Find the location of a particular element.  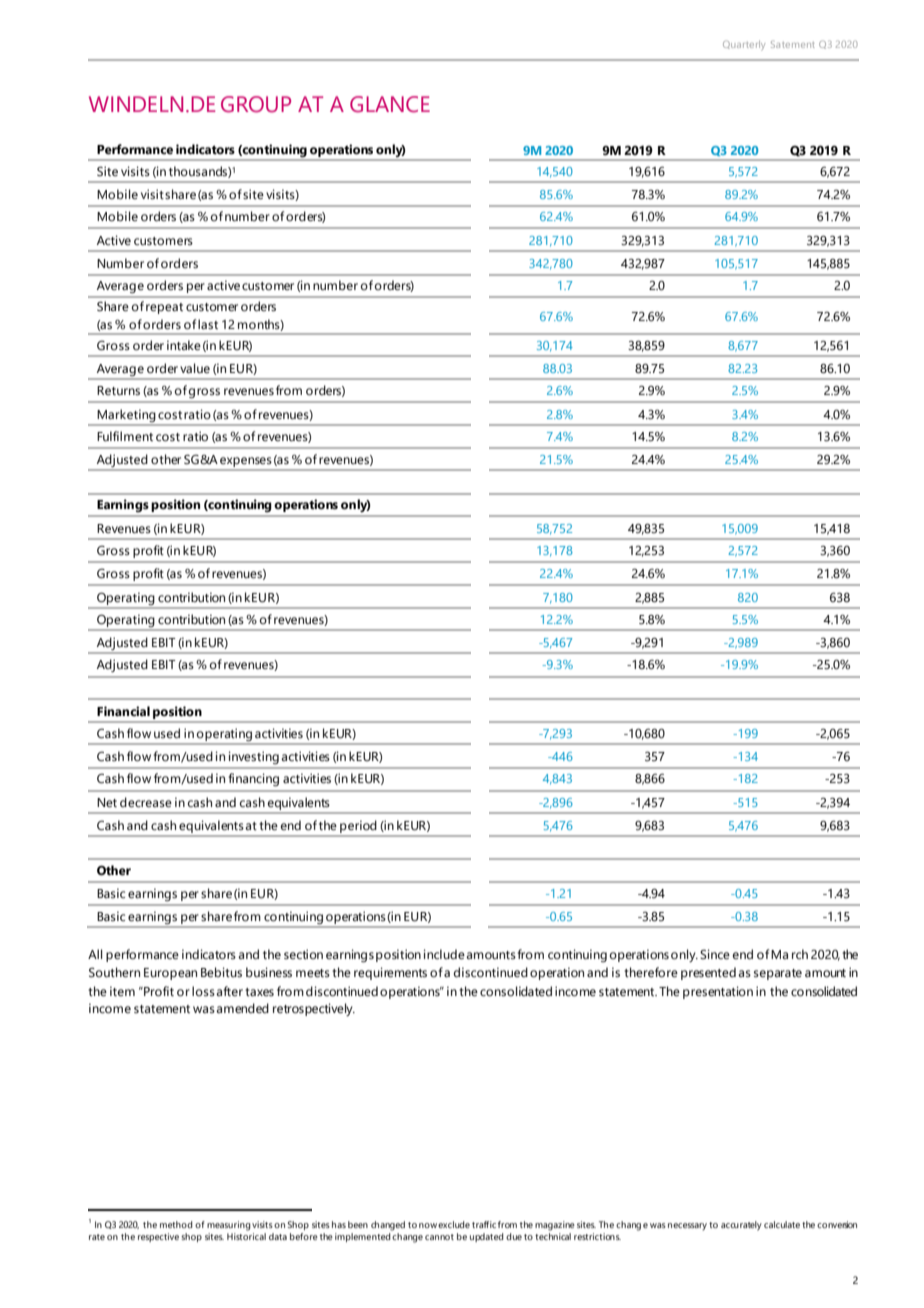

value is located at coordinates (195, 368).
